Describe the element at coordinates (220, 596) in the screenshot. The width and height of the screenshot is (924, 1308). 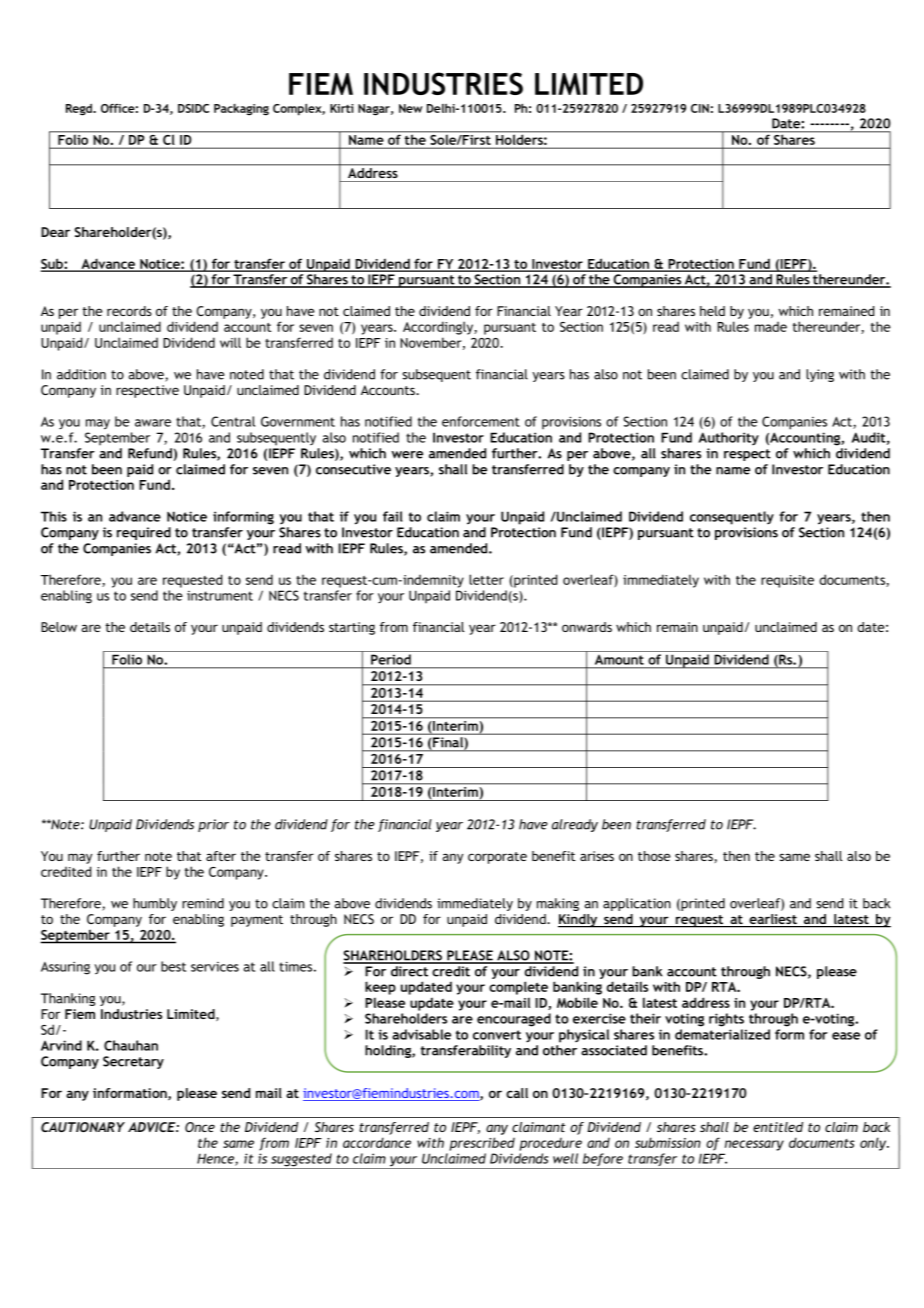
I see `instrument` at that location.
